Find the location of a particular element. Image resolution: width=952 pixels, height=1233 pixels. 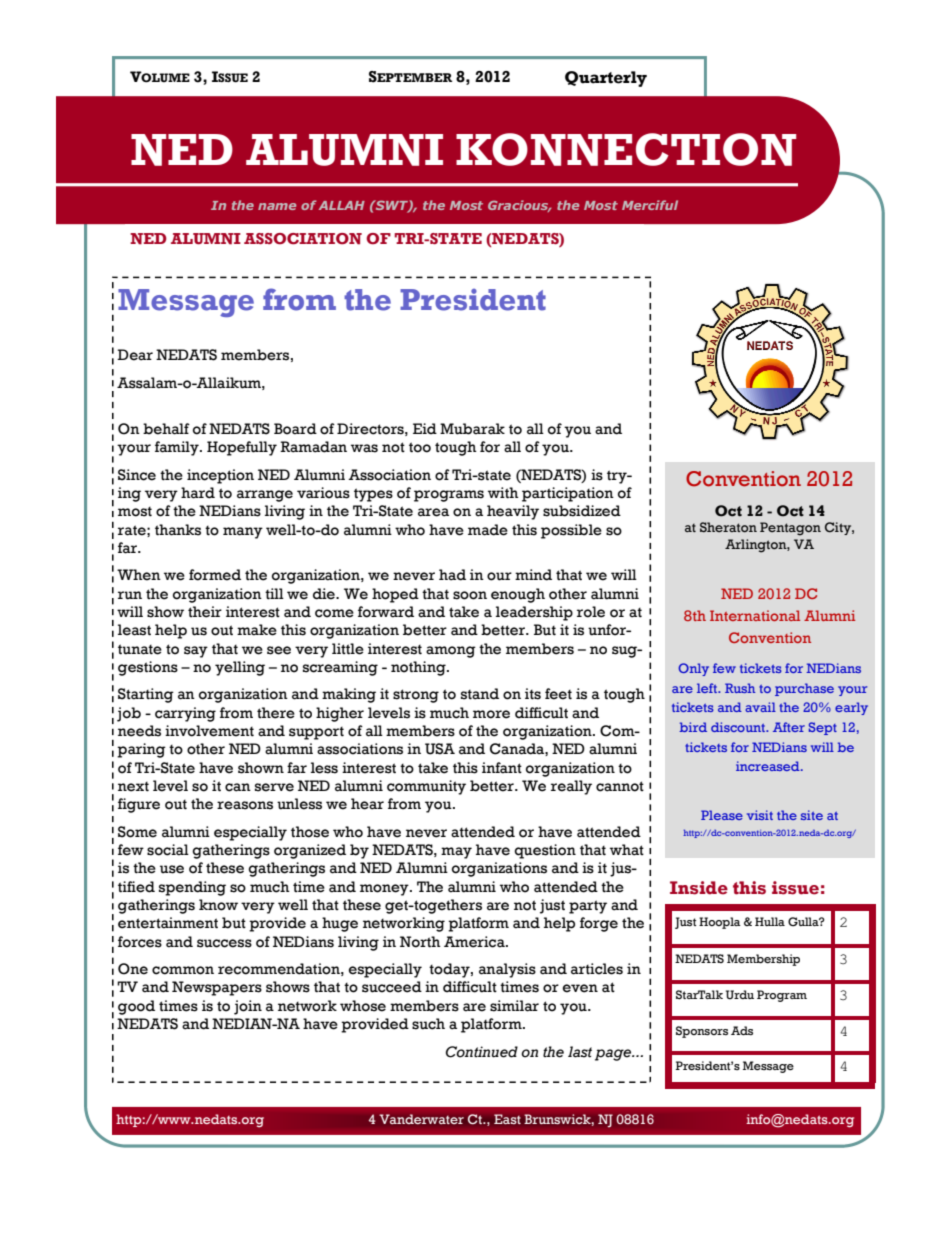

Ads is located at coordinates (742, 1030).
